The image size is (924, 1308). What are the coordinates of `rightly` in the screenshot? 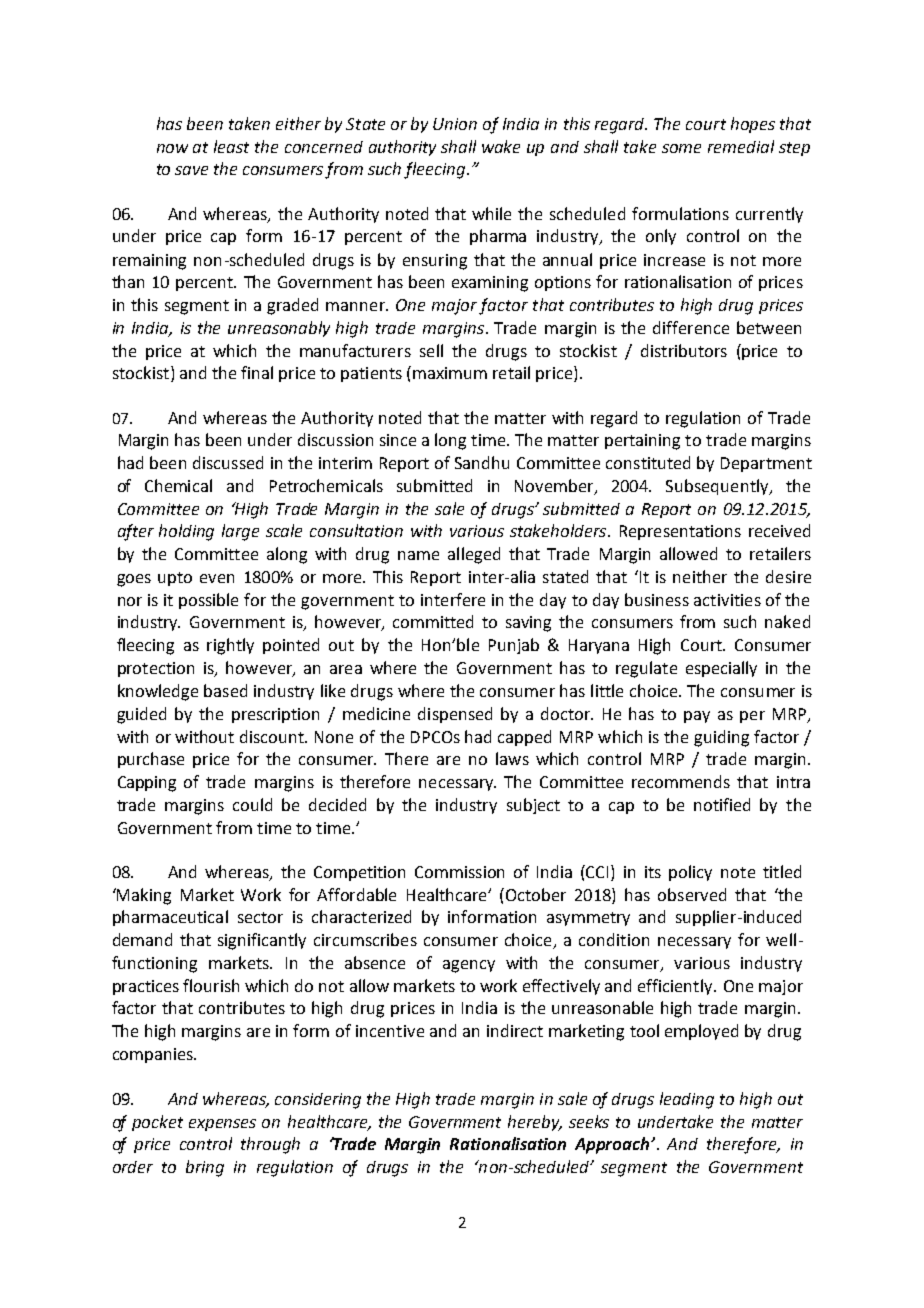 It's located at (230, 646).
